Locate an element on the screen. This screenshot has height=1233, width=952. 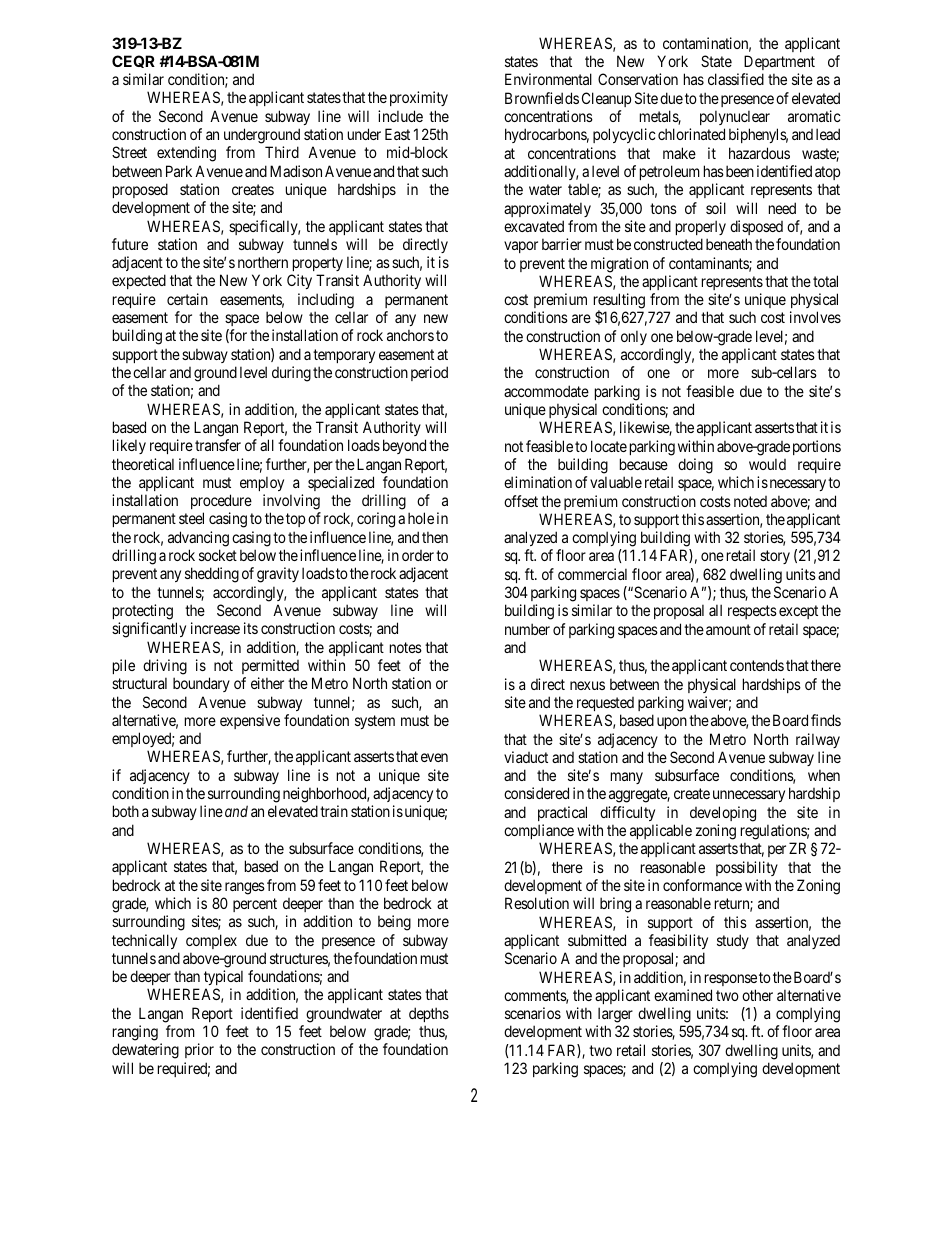
transfer is located at coordinates (218, 445).
